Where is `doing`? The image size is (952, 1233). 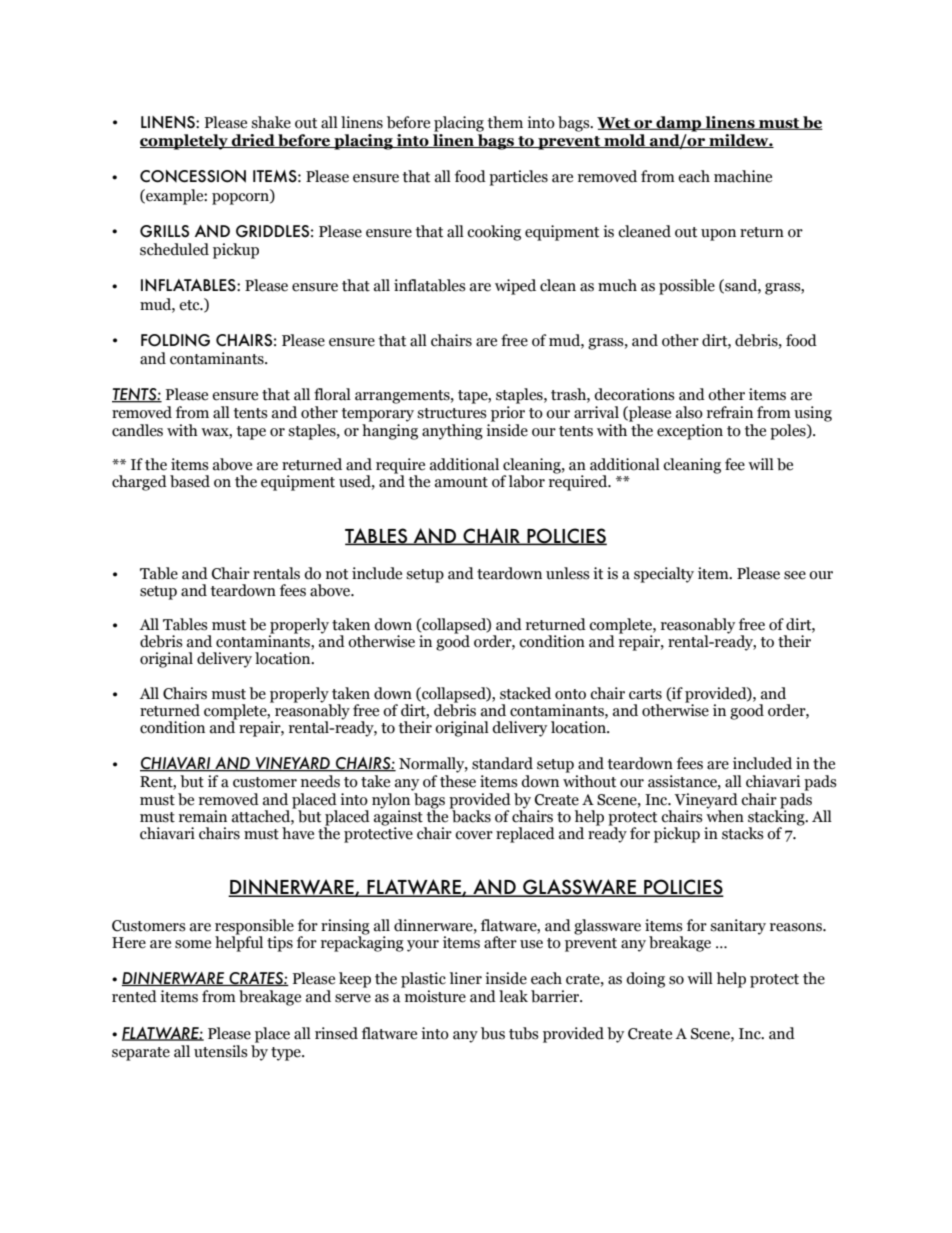
doing is located at coordinates (645, 980).
